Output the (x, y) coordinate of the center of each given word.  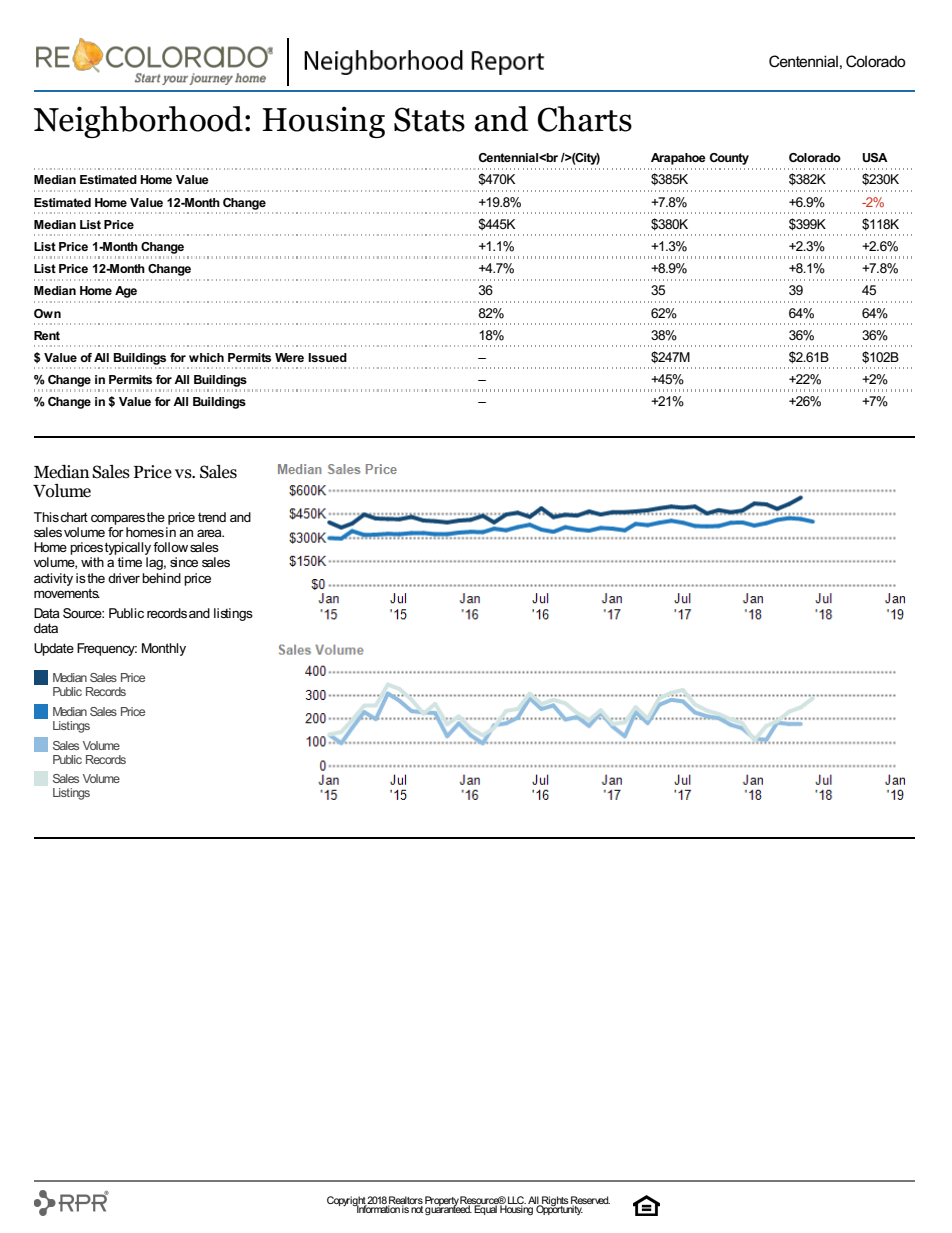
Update (54, 649)
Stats (429, 119)
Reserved (590, 1201)
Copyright (347, 1202)
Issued (327, 357)
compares (118, 519)
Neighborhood (138, 122)
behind (161, 578)
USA (875, 157)
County (729, 159)
